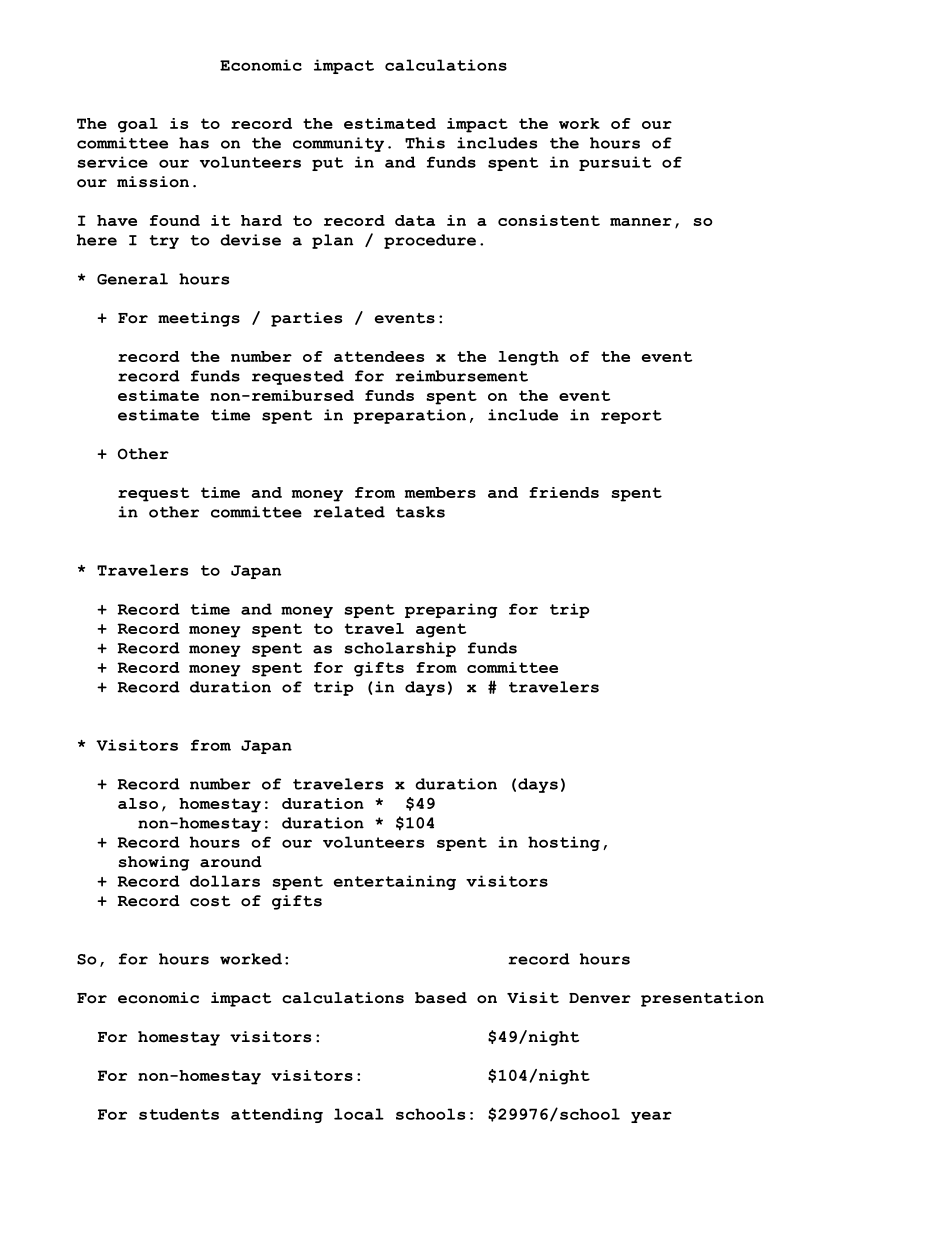  I want to click on entertaining, so click(395, 882).
